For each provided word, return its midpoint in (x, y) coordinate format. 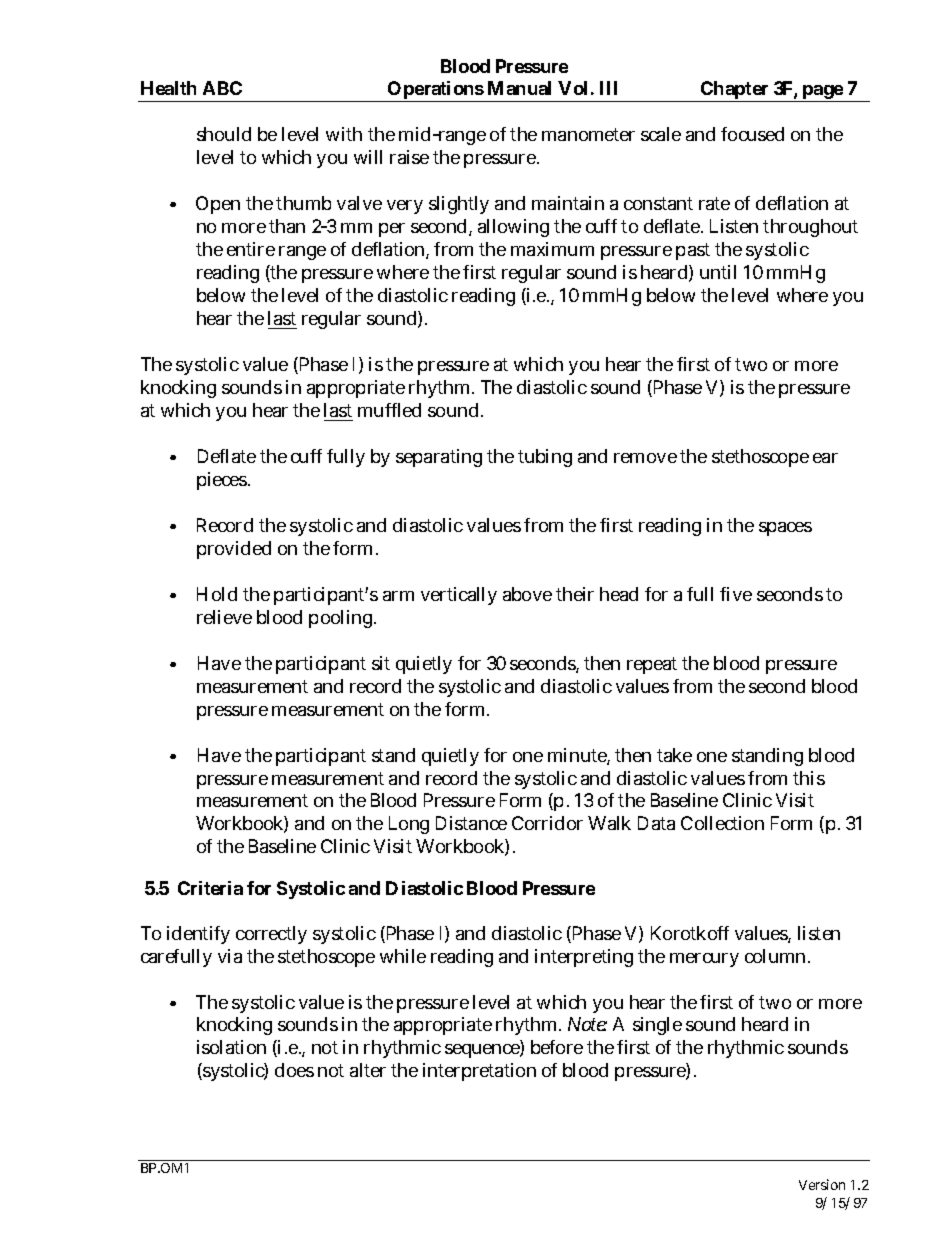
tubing (545, 458)
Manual (519, 88)
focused (752, 134)
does (294, 1070)
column (777, 956)
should (224, 134)
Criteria (210, 888)
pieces (223, 481)
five (736, 594)
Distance (471, 823)
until (718, 272)
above (527, 594)
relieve (224, 617)
